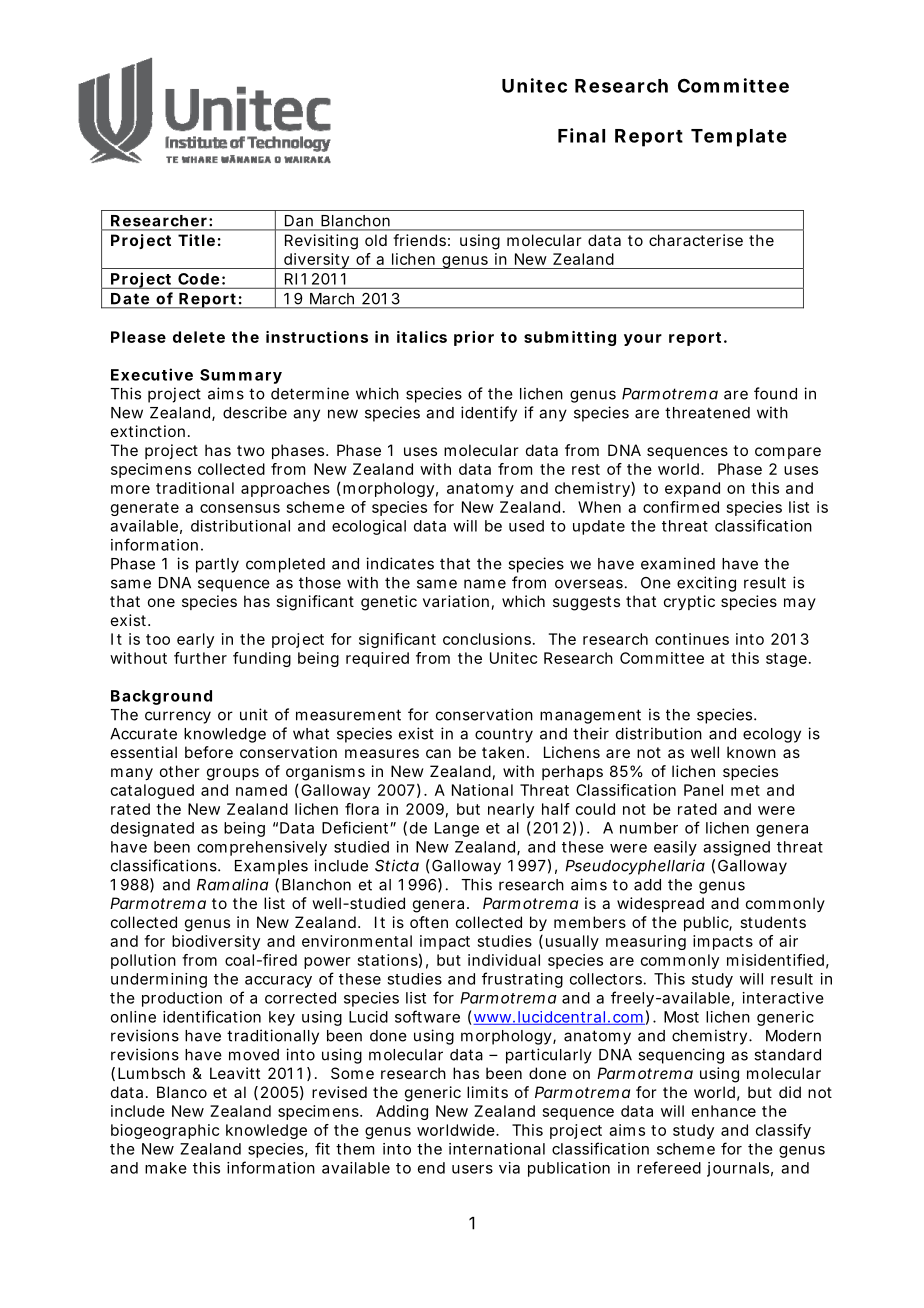 The height and width of the image is (1308, 924). What do you see at coordinates (751, 752) in the image?
I see `known` at bounding box center [751, 752].
